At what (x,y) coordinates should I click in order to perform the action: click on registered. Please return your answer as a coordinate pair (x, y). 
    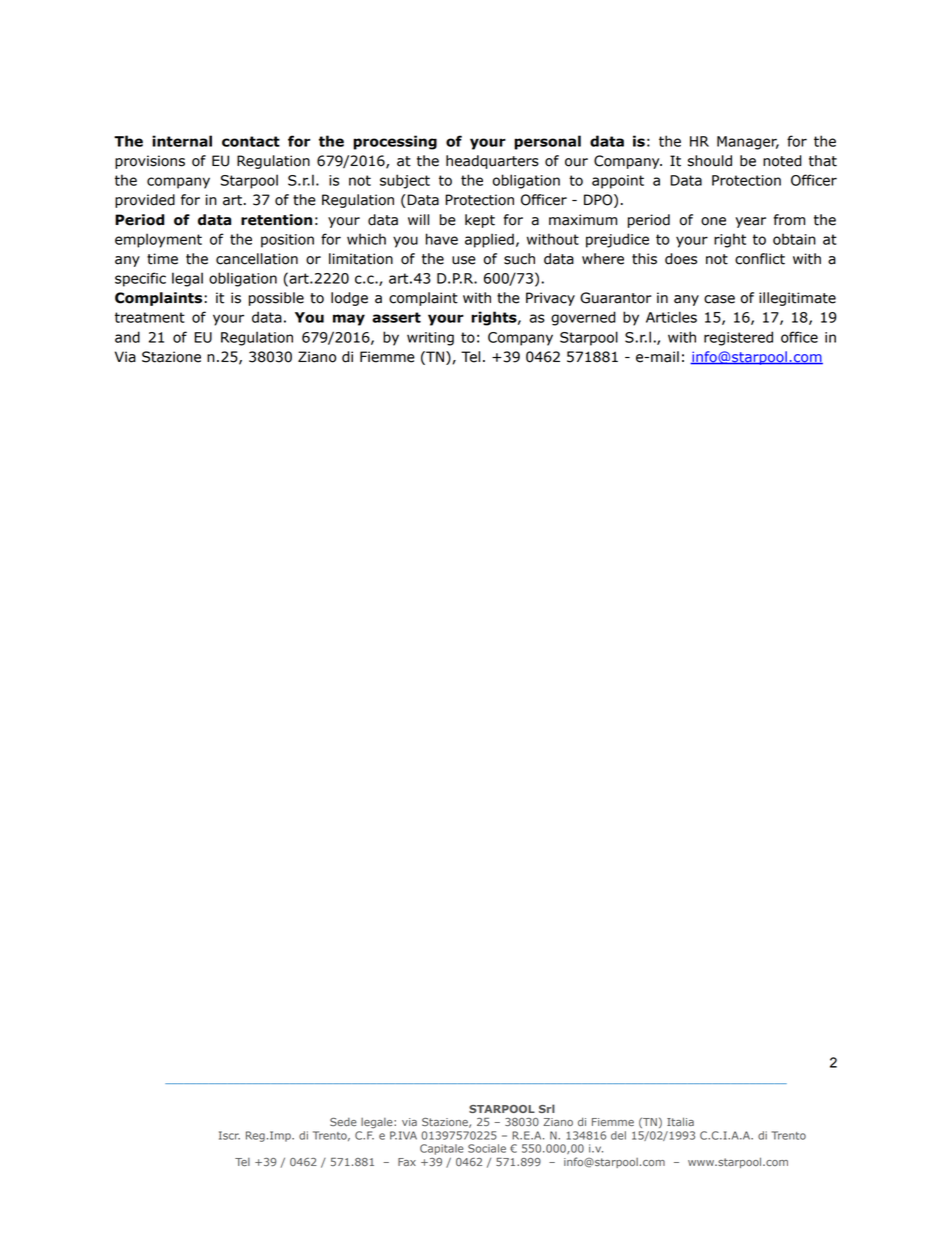
    Looking at the image, I should click on (738, 338).
